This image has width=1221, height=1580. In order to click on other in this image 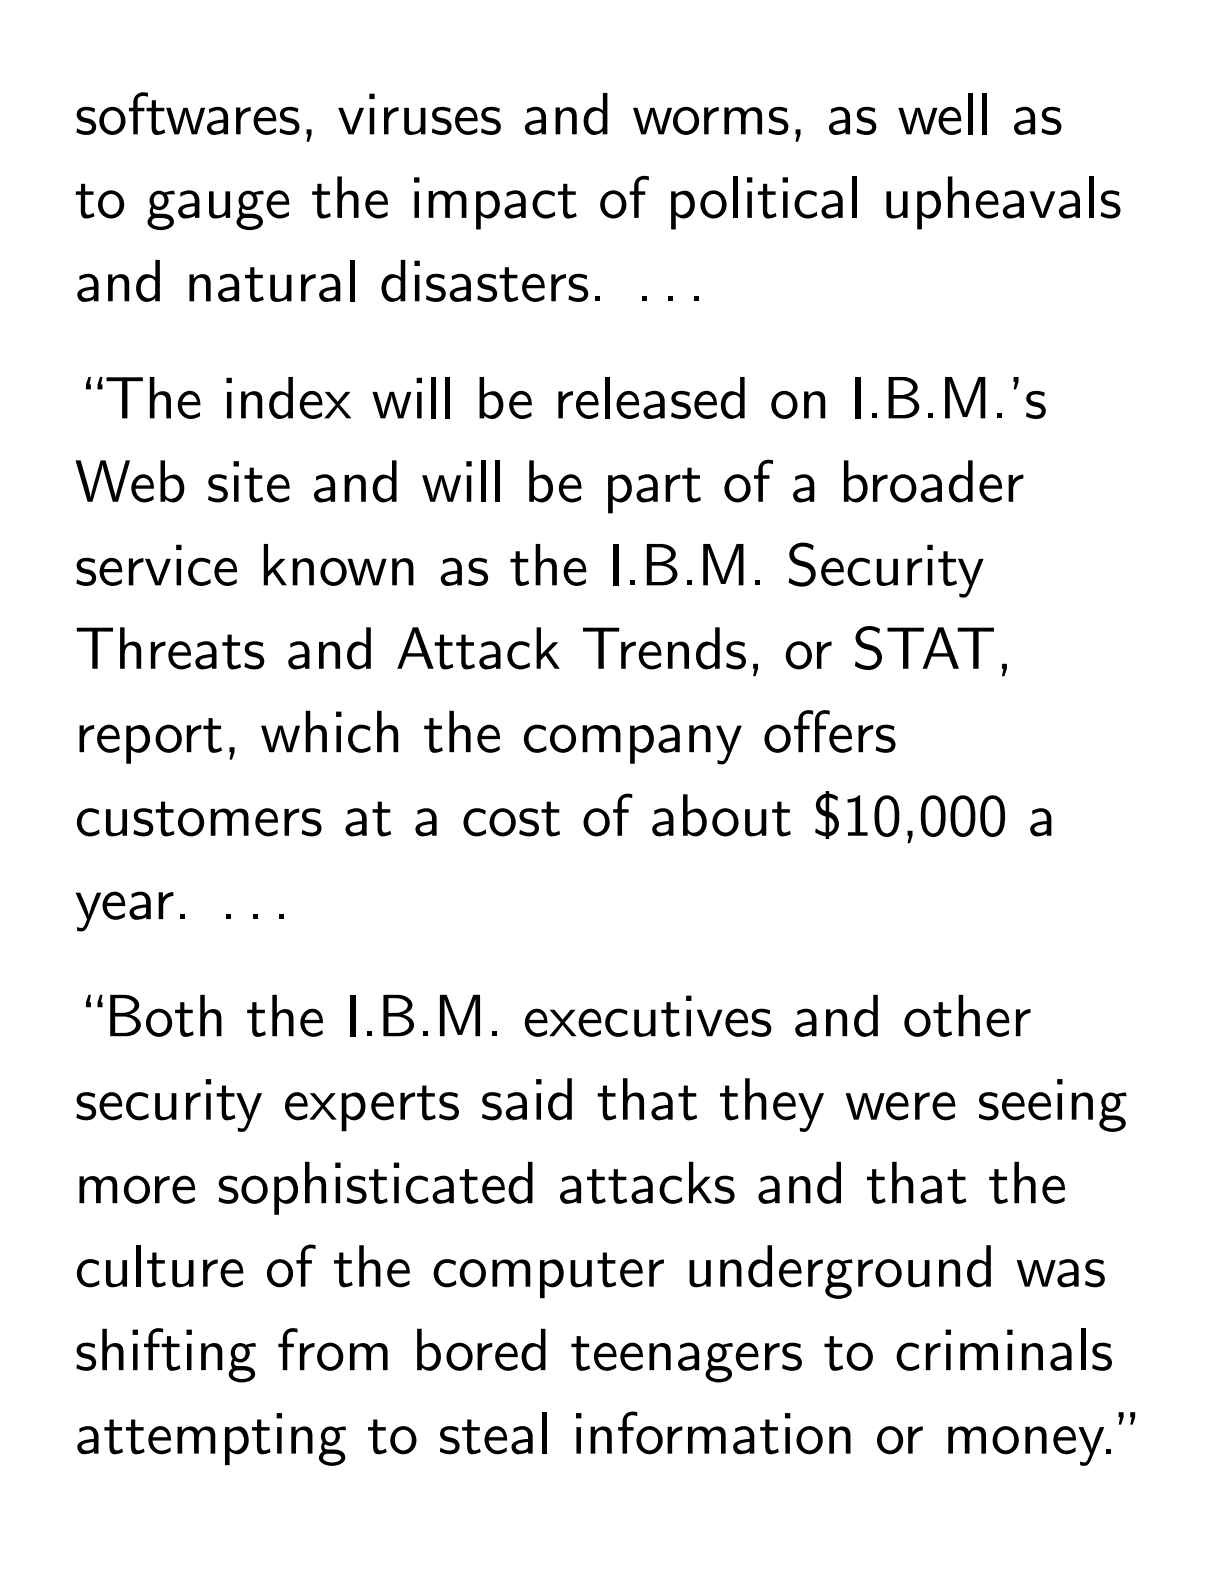, I will do `click(967, 1016)`.
